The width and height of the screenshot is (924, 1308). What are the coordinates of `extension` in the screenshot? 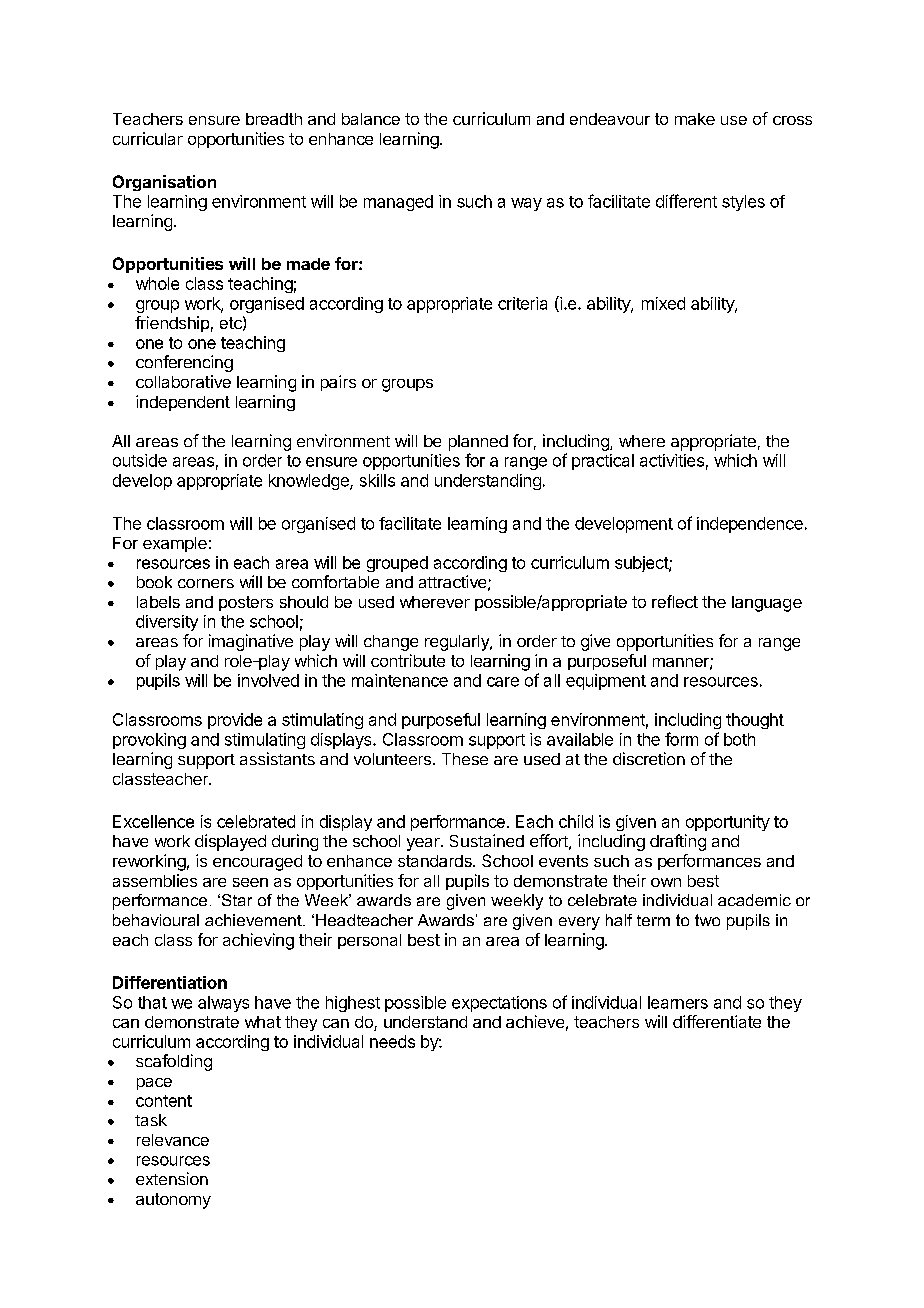 It's located at (172, 1178).
